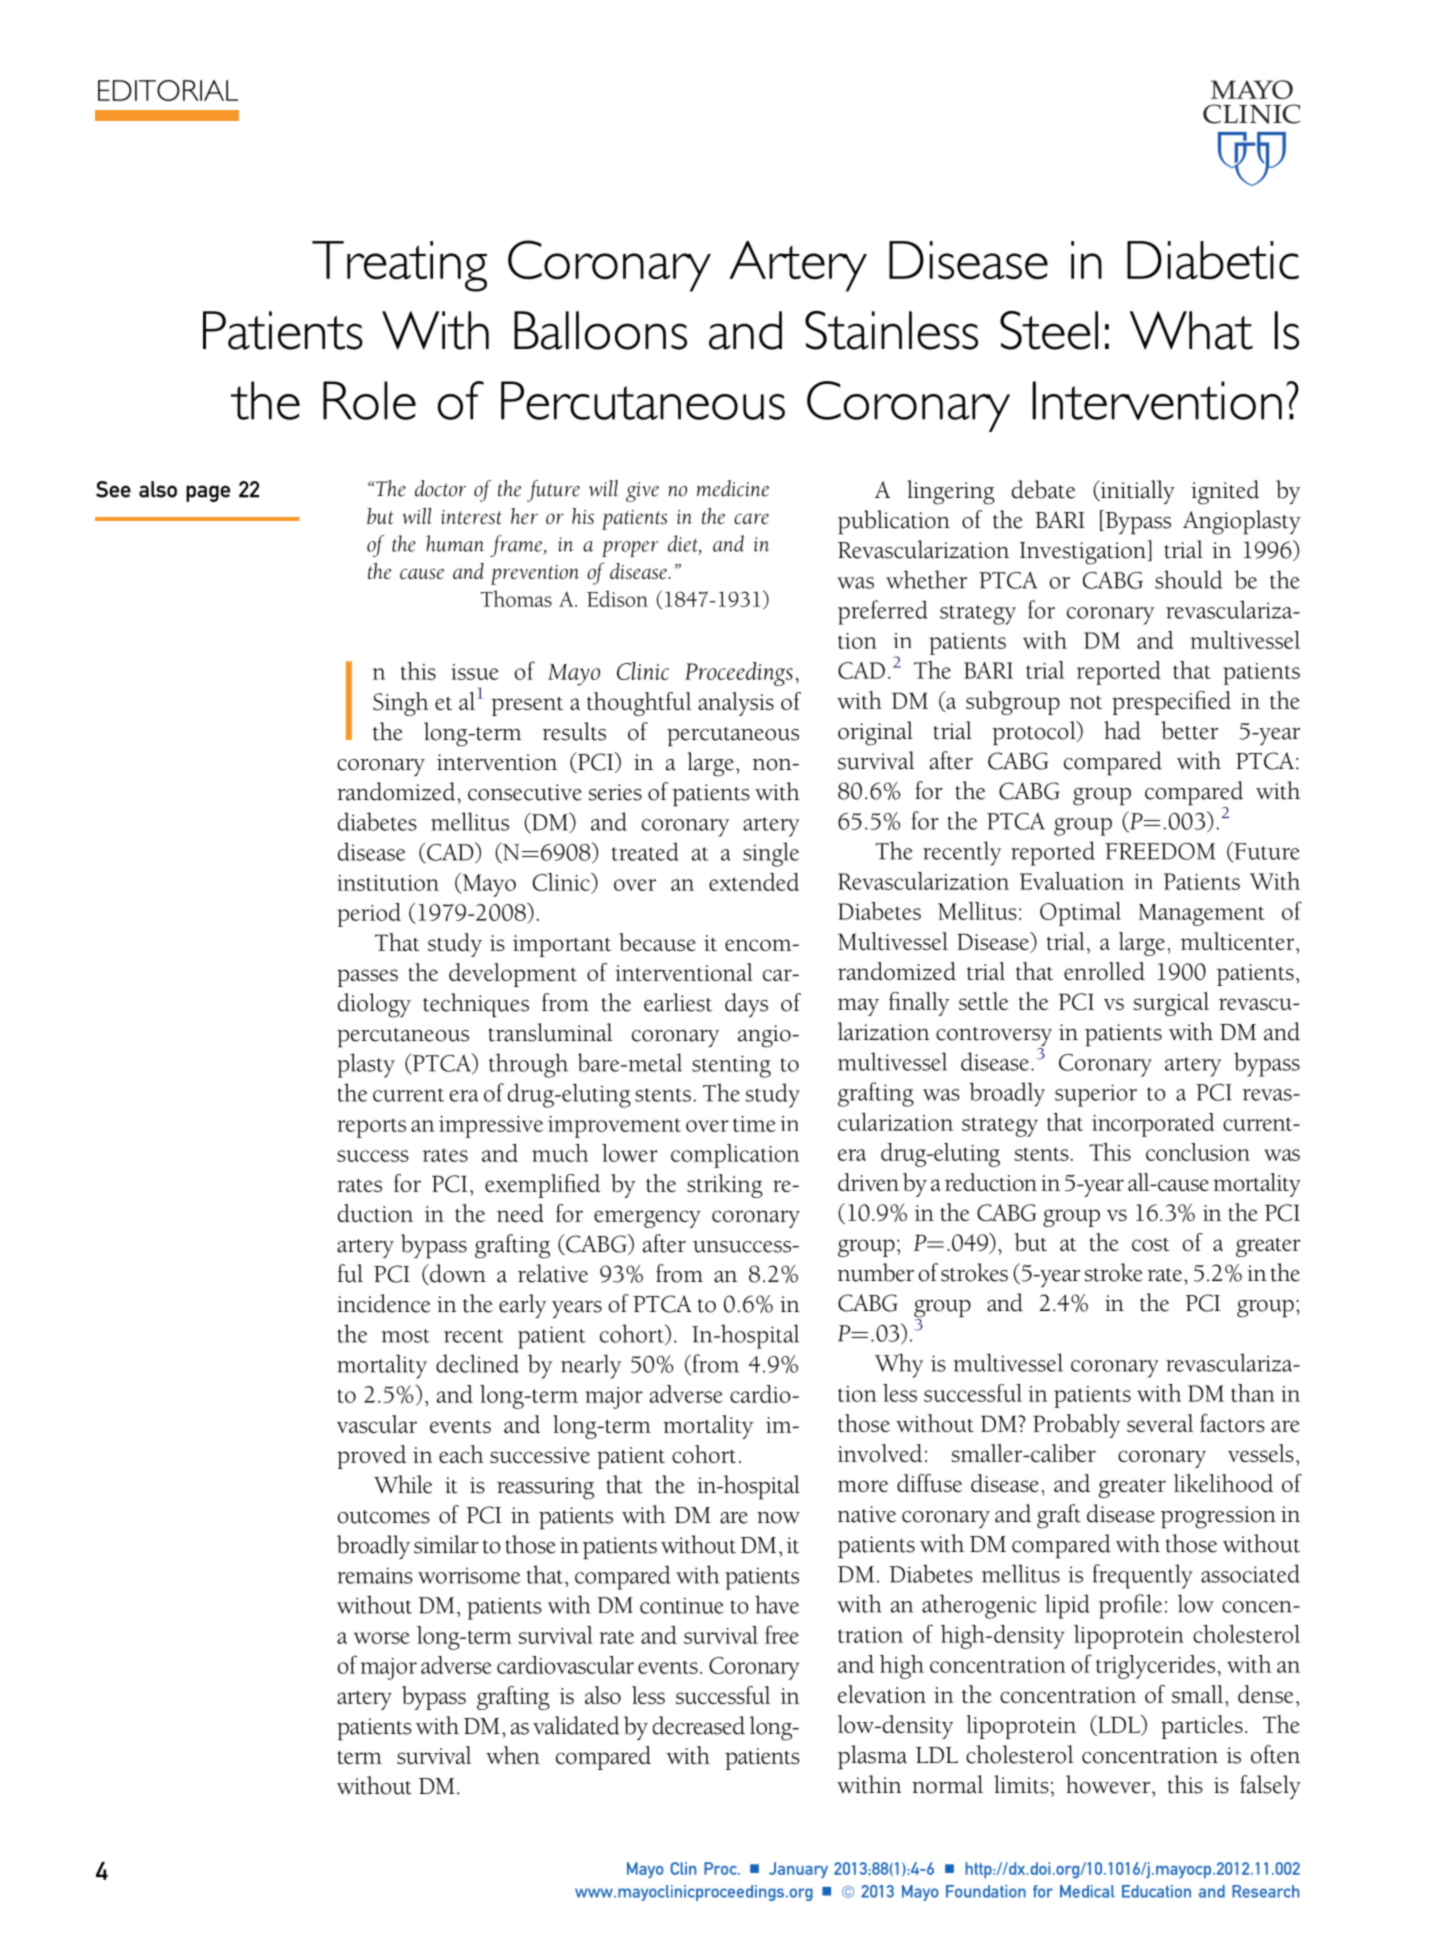 The image size is (1451, 1950). I want to click on earliest, so click(678, 1002).
